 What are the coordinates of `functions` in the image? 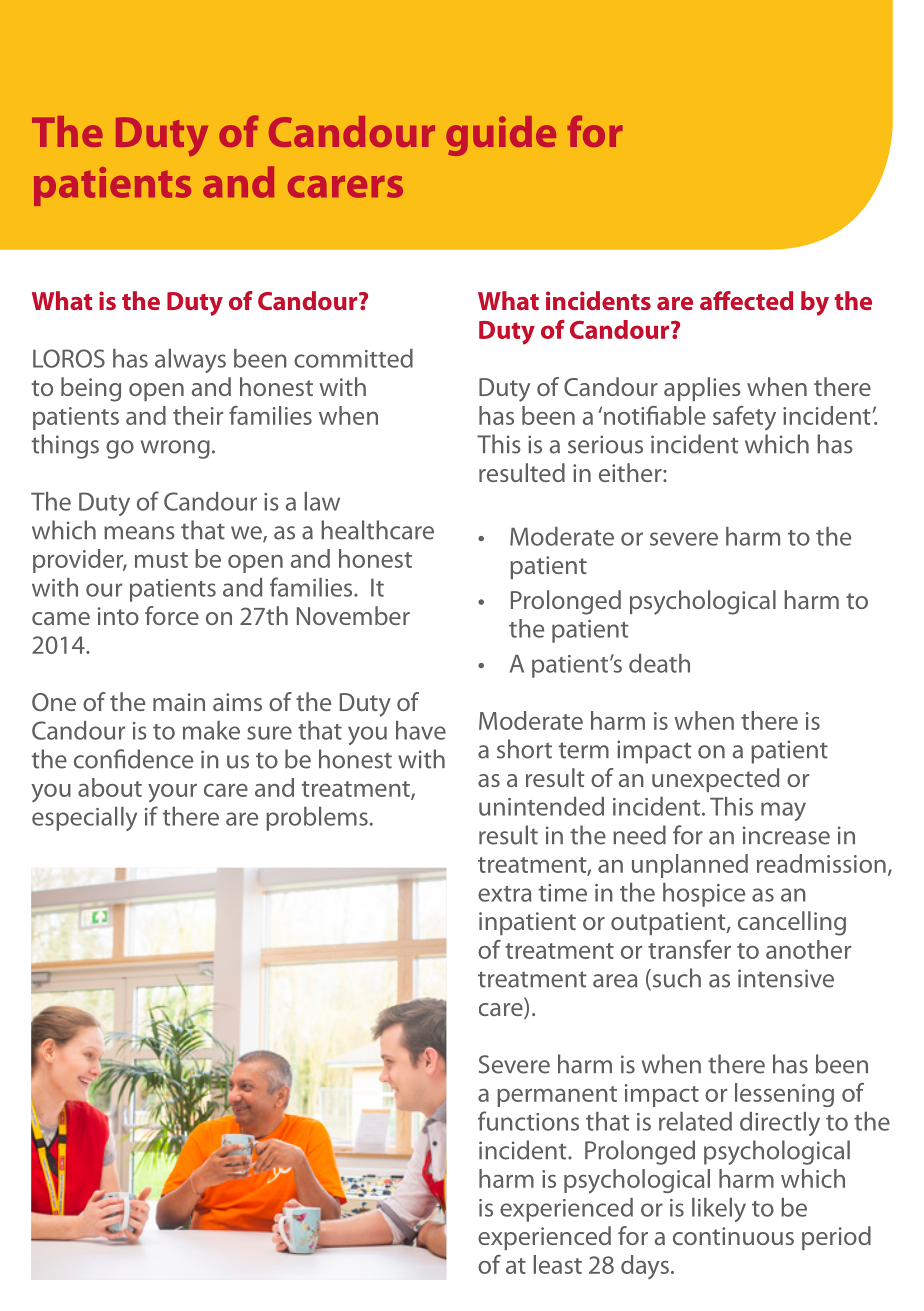 It's located at (528, 1121).
